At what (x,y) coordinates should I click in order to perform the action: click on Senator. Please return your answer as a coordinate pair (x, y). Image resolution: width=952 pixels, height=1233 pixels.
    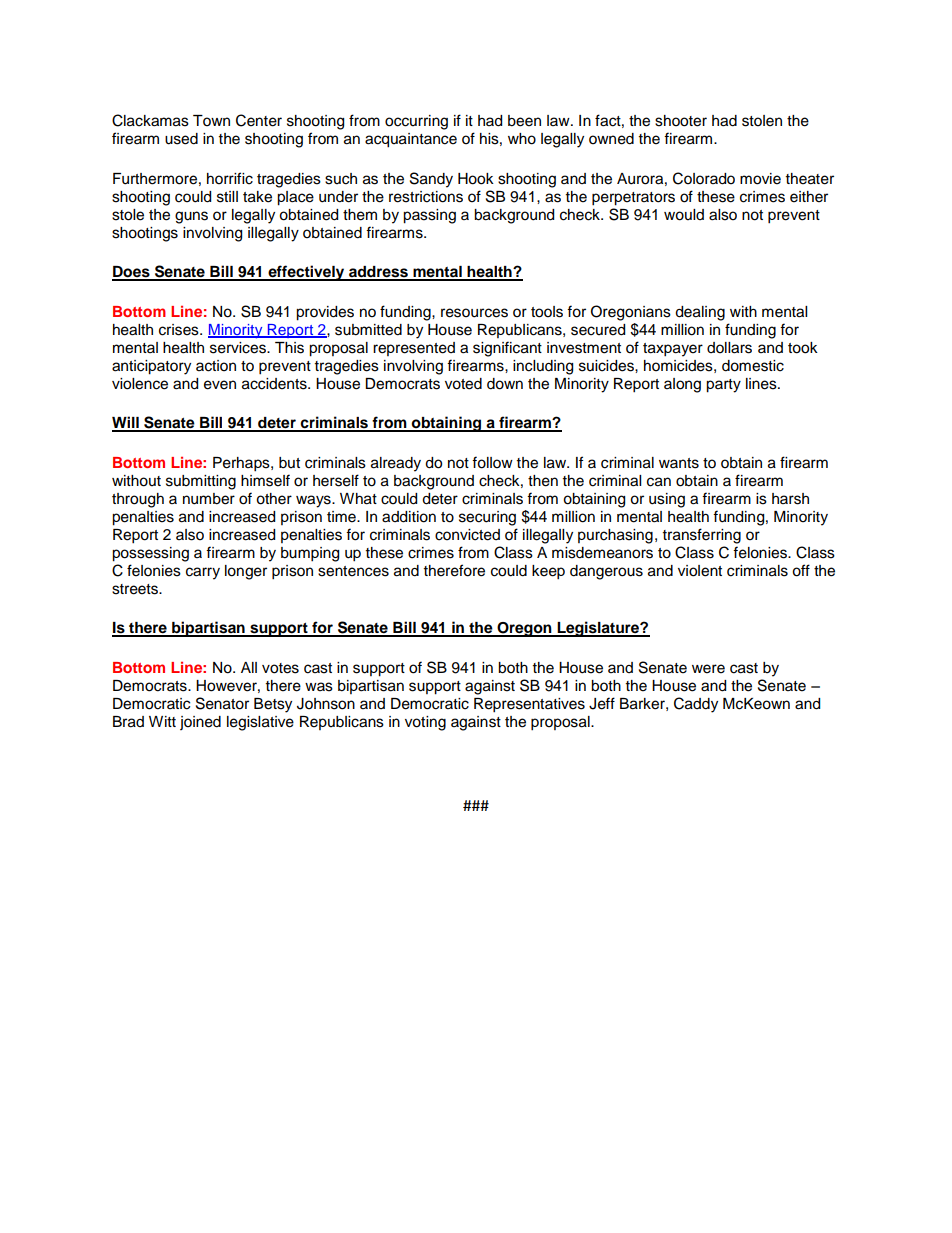
    Looking at the image, I should click on (222, 703).
